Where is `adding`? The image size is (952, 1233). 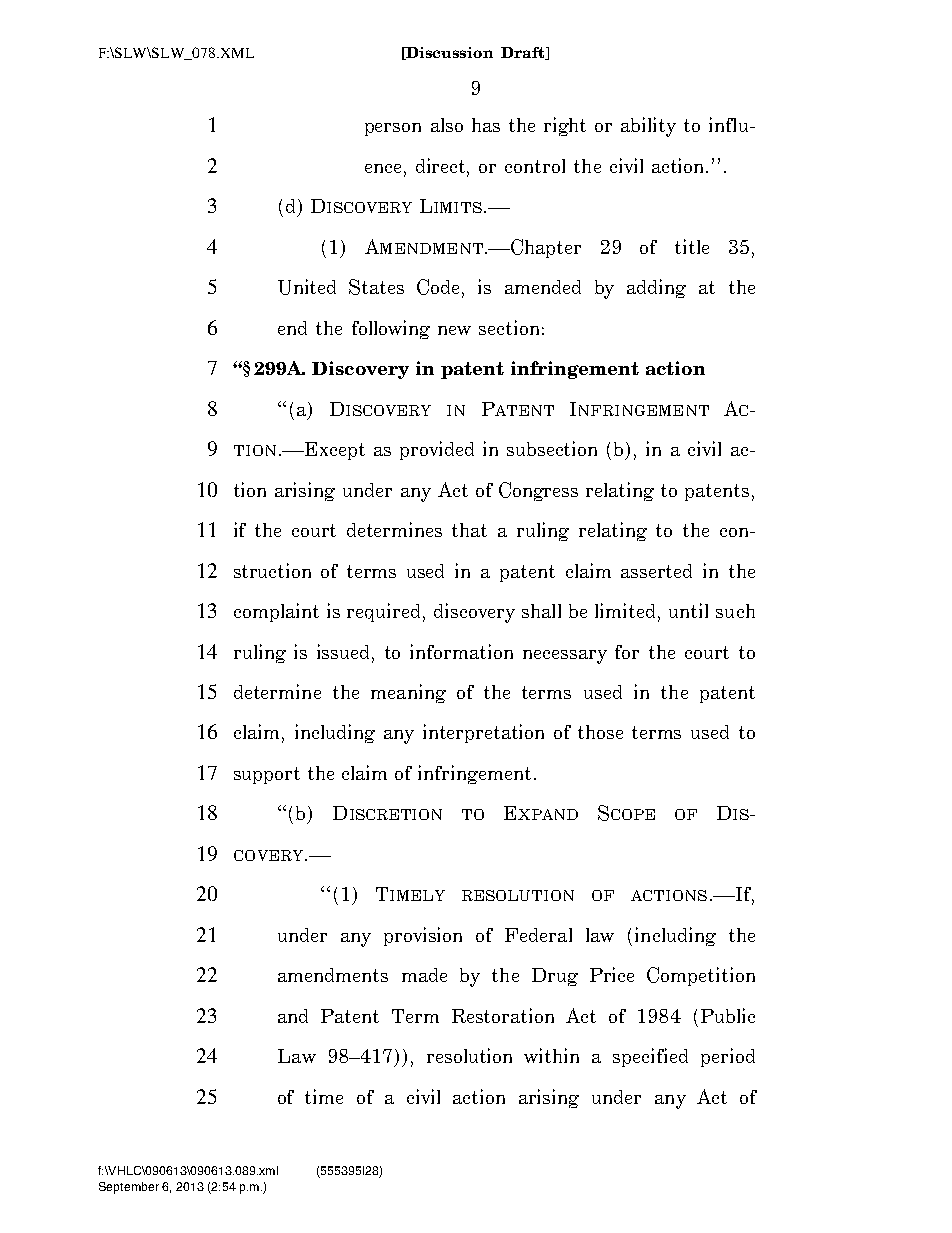 adding is located at coordinates (656, 288).
